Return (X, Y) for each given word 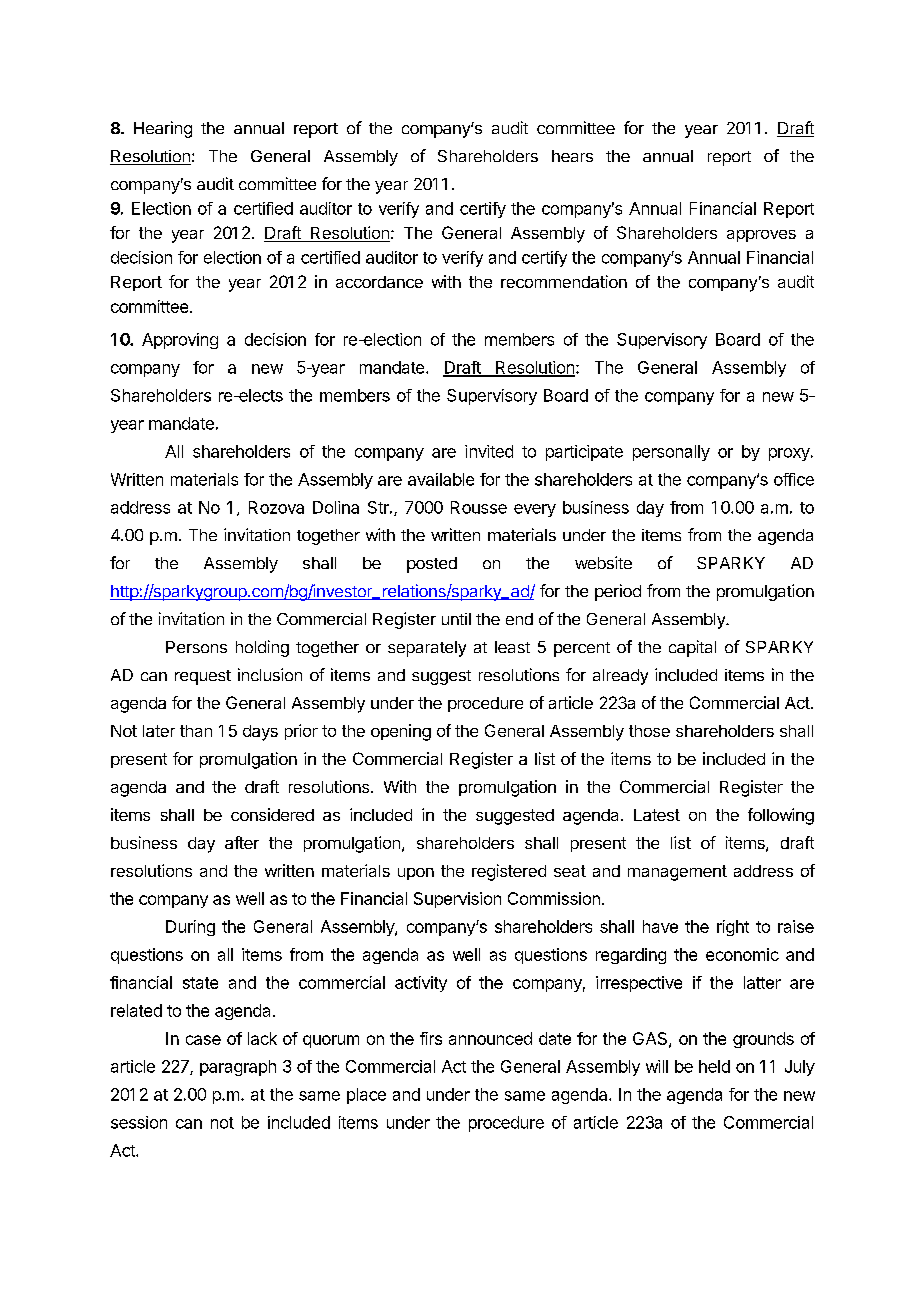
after (242, 842)
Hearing (163, 129)
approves (761, 236)
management (677, 873)
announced (490, 1038)
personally (671, 453)
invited (489, 451)
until (456, 619)
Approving (180, 341)
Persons (196, 647)
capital (692, 648)
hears (572, 156)
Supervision (457, 900)
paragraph (238, 1068)
